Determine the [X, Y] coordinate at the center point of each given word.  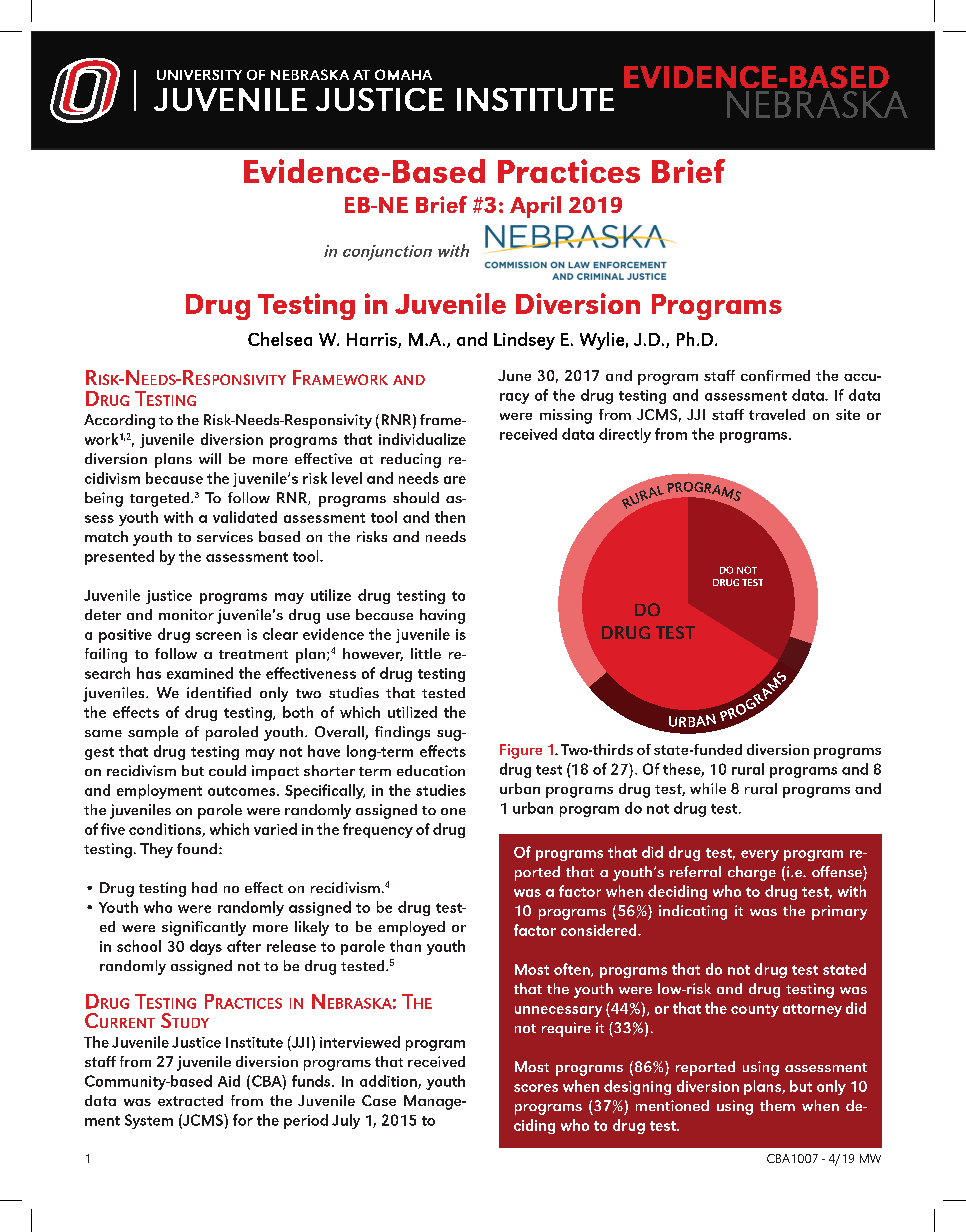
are [455, 480]
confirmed [775, 375]
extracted [190, 1100]
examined [200, 673]
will [210, 458]
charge [752, 873]
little [426, 653]
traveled [777, 414]
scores [536, 1088]
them [777, 1105]
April [535, 207]
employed [411, 928]
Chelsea [280, 339]
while [708, 788]
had [204, 887]
